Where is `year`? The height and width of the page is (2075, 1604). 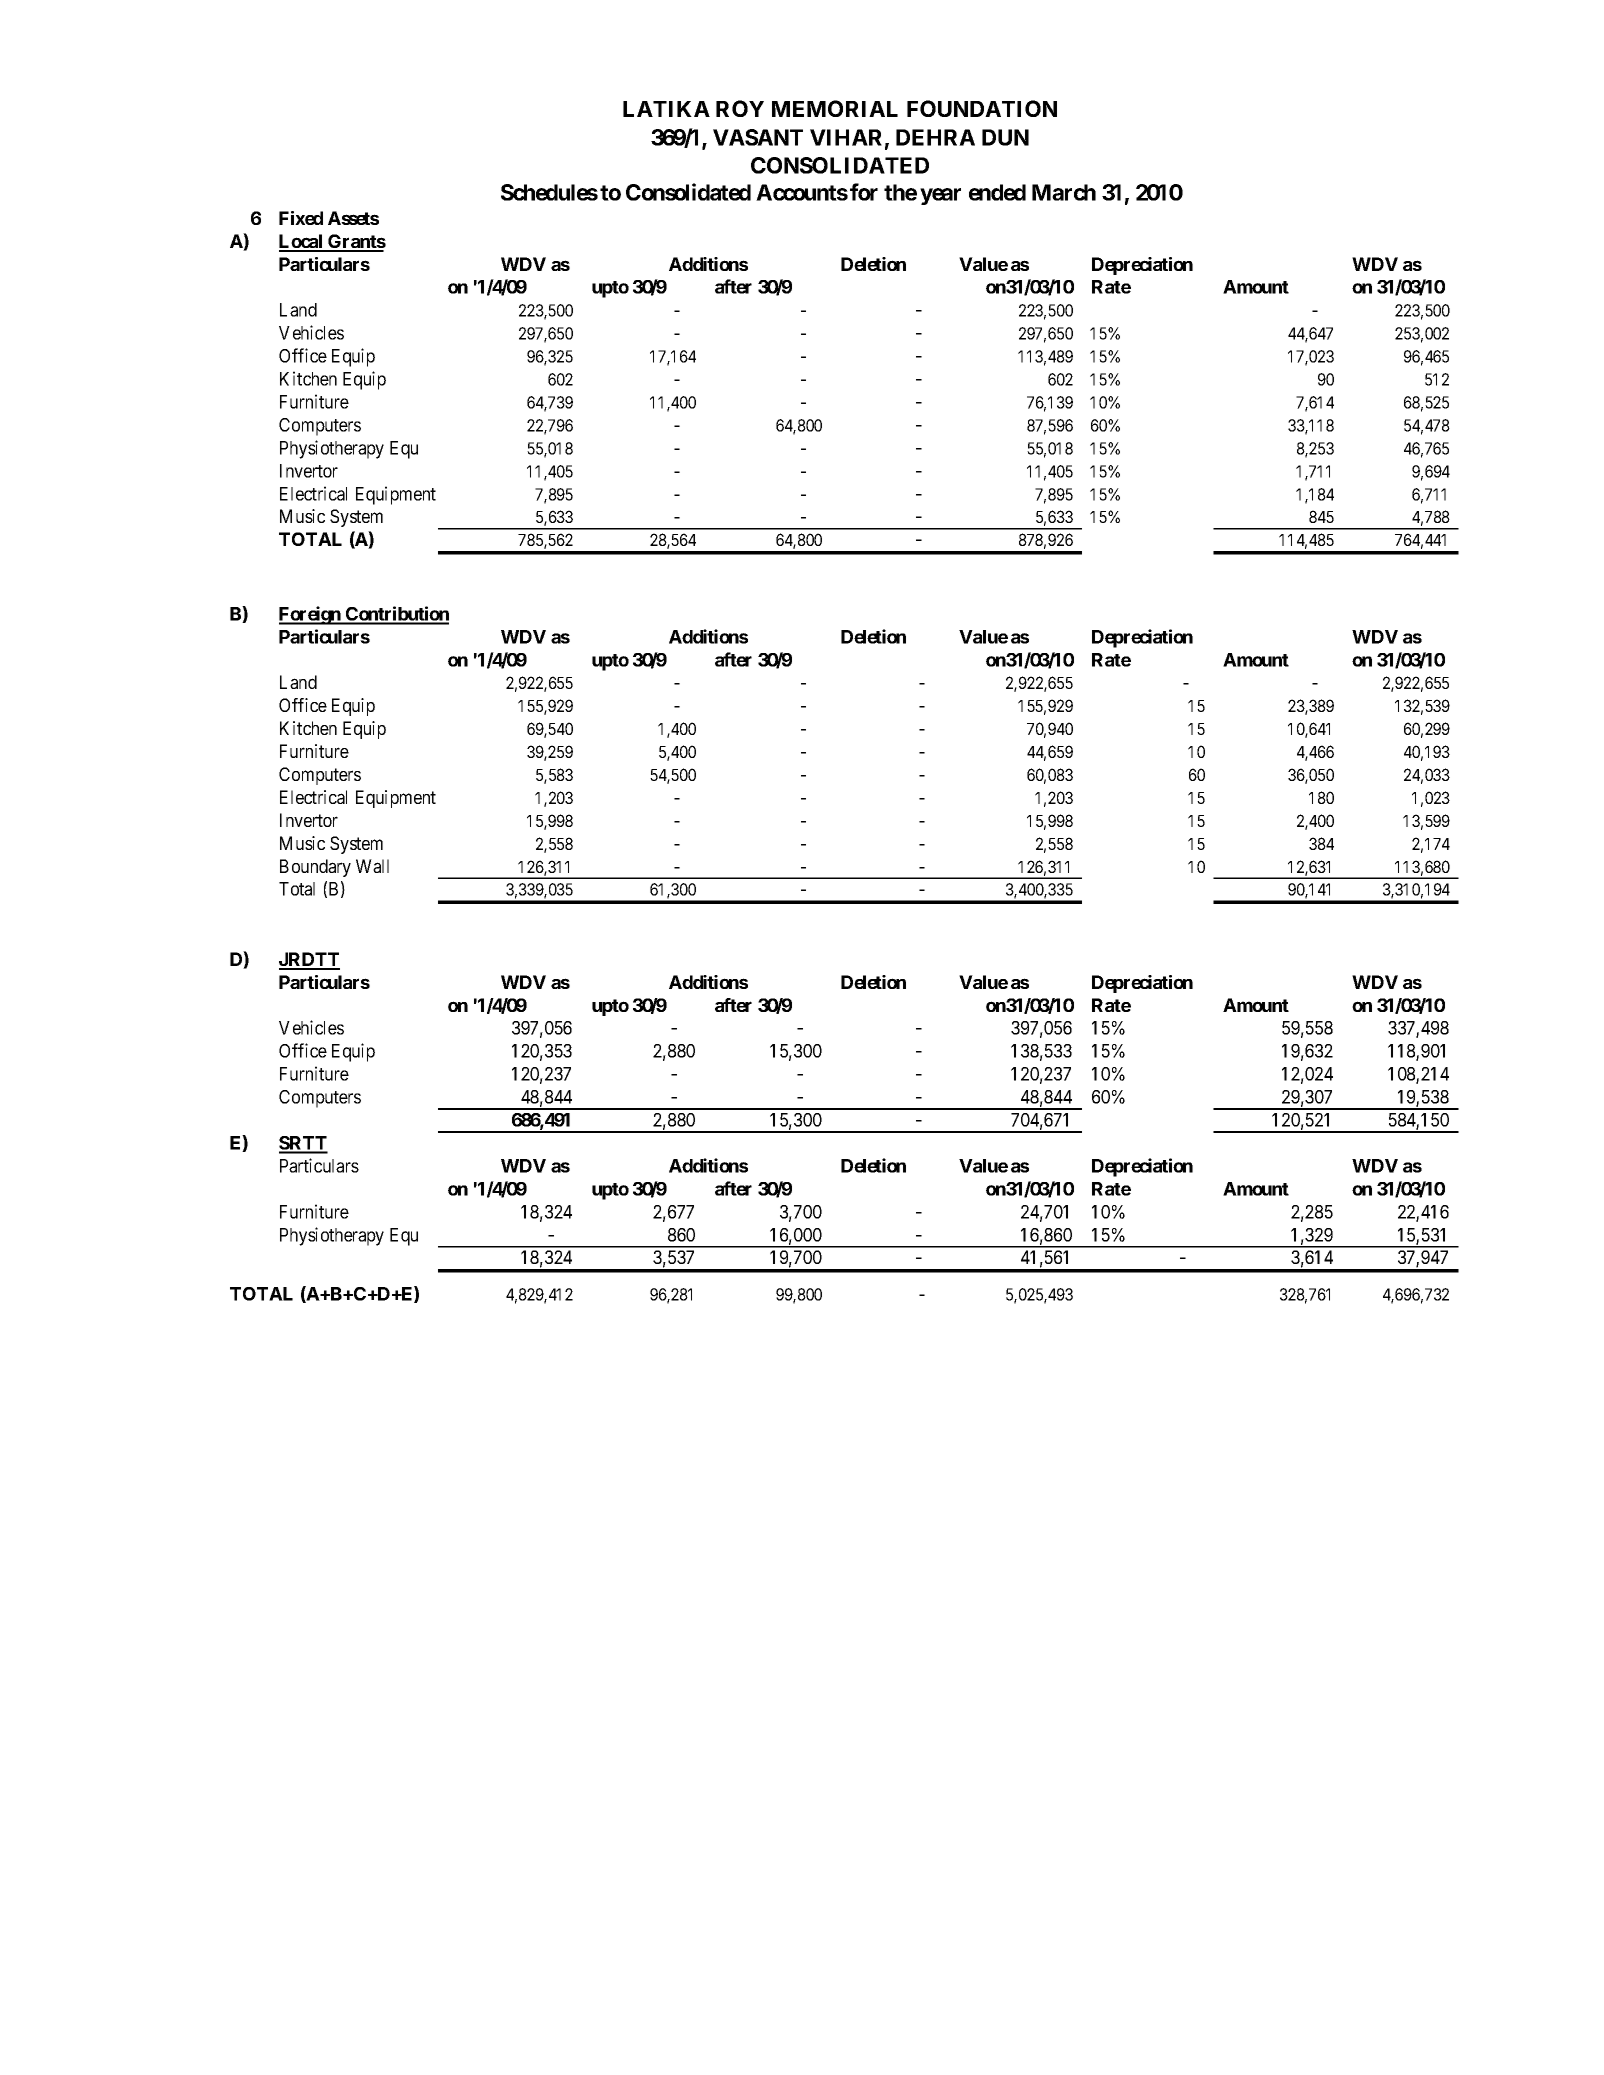
year is located at coordinates (940, 196).
